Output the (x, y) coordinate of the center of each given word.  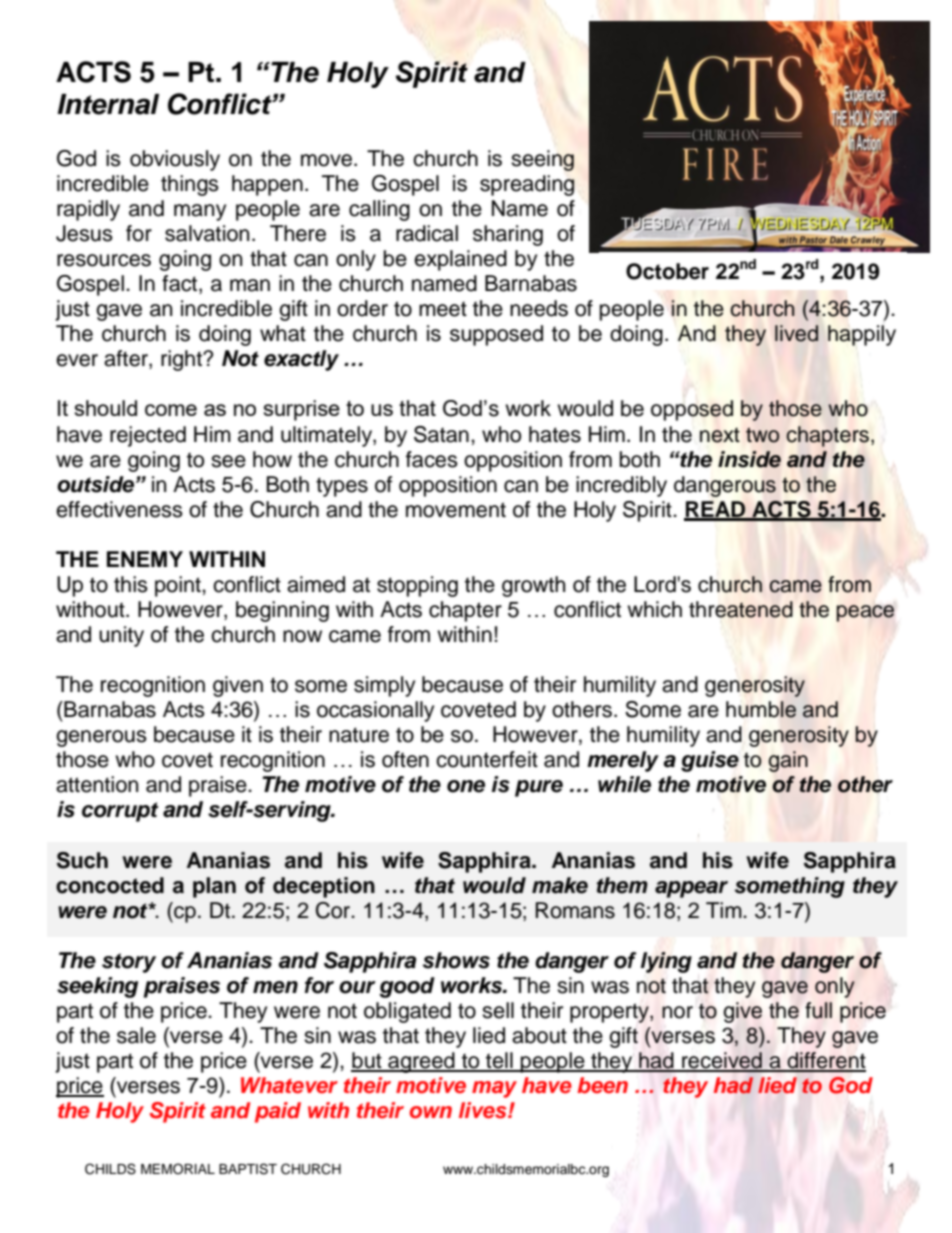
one (466, 786)
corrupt (120, 812)
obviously (175, 160)
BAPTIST (248, 1169)
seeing (542, 160)
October (667, 271)
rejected (148, 436)
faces (432, 459)
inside (749, 459)
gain (788, 761)
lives (484, 1110)
